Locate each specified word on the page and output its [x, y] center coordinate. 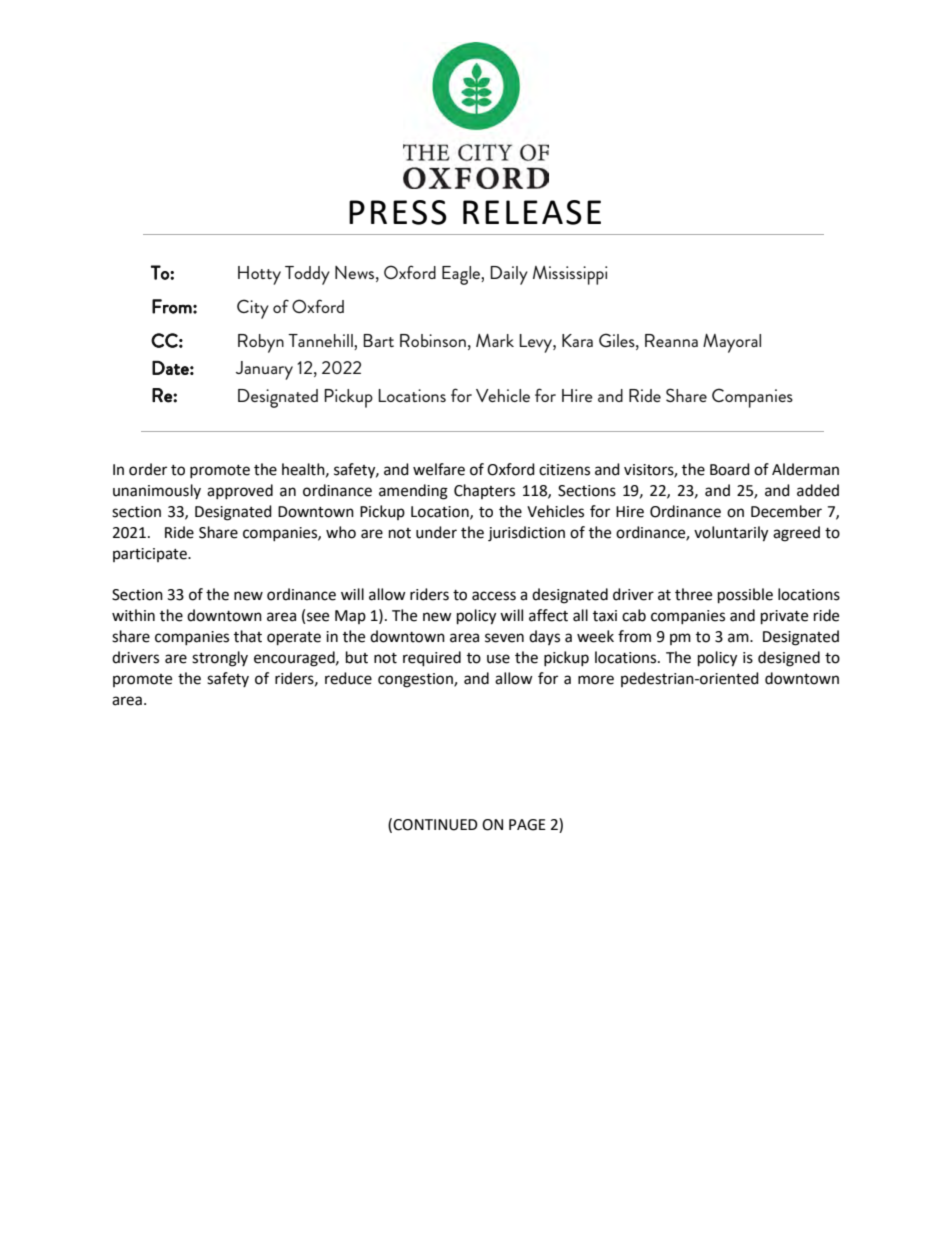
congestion [416, 680]
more [596, 680]
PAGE [527, 825]
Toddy [307, 275]
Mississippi [570, 275]
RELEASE [532, 212]
